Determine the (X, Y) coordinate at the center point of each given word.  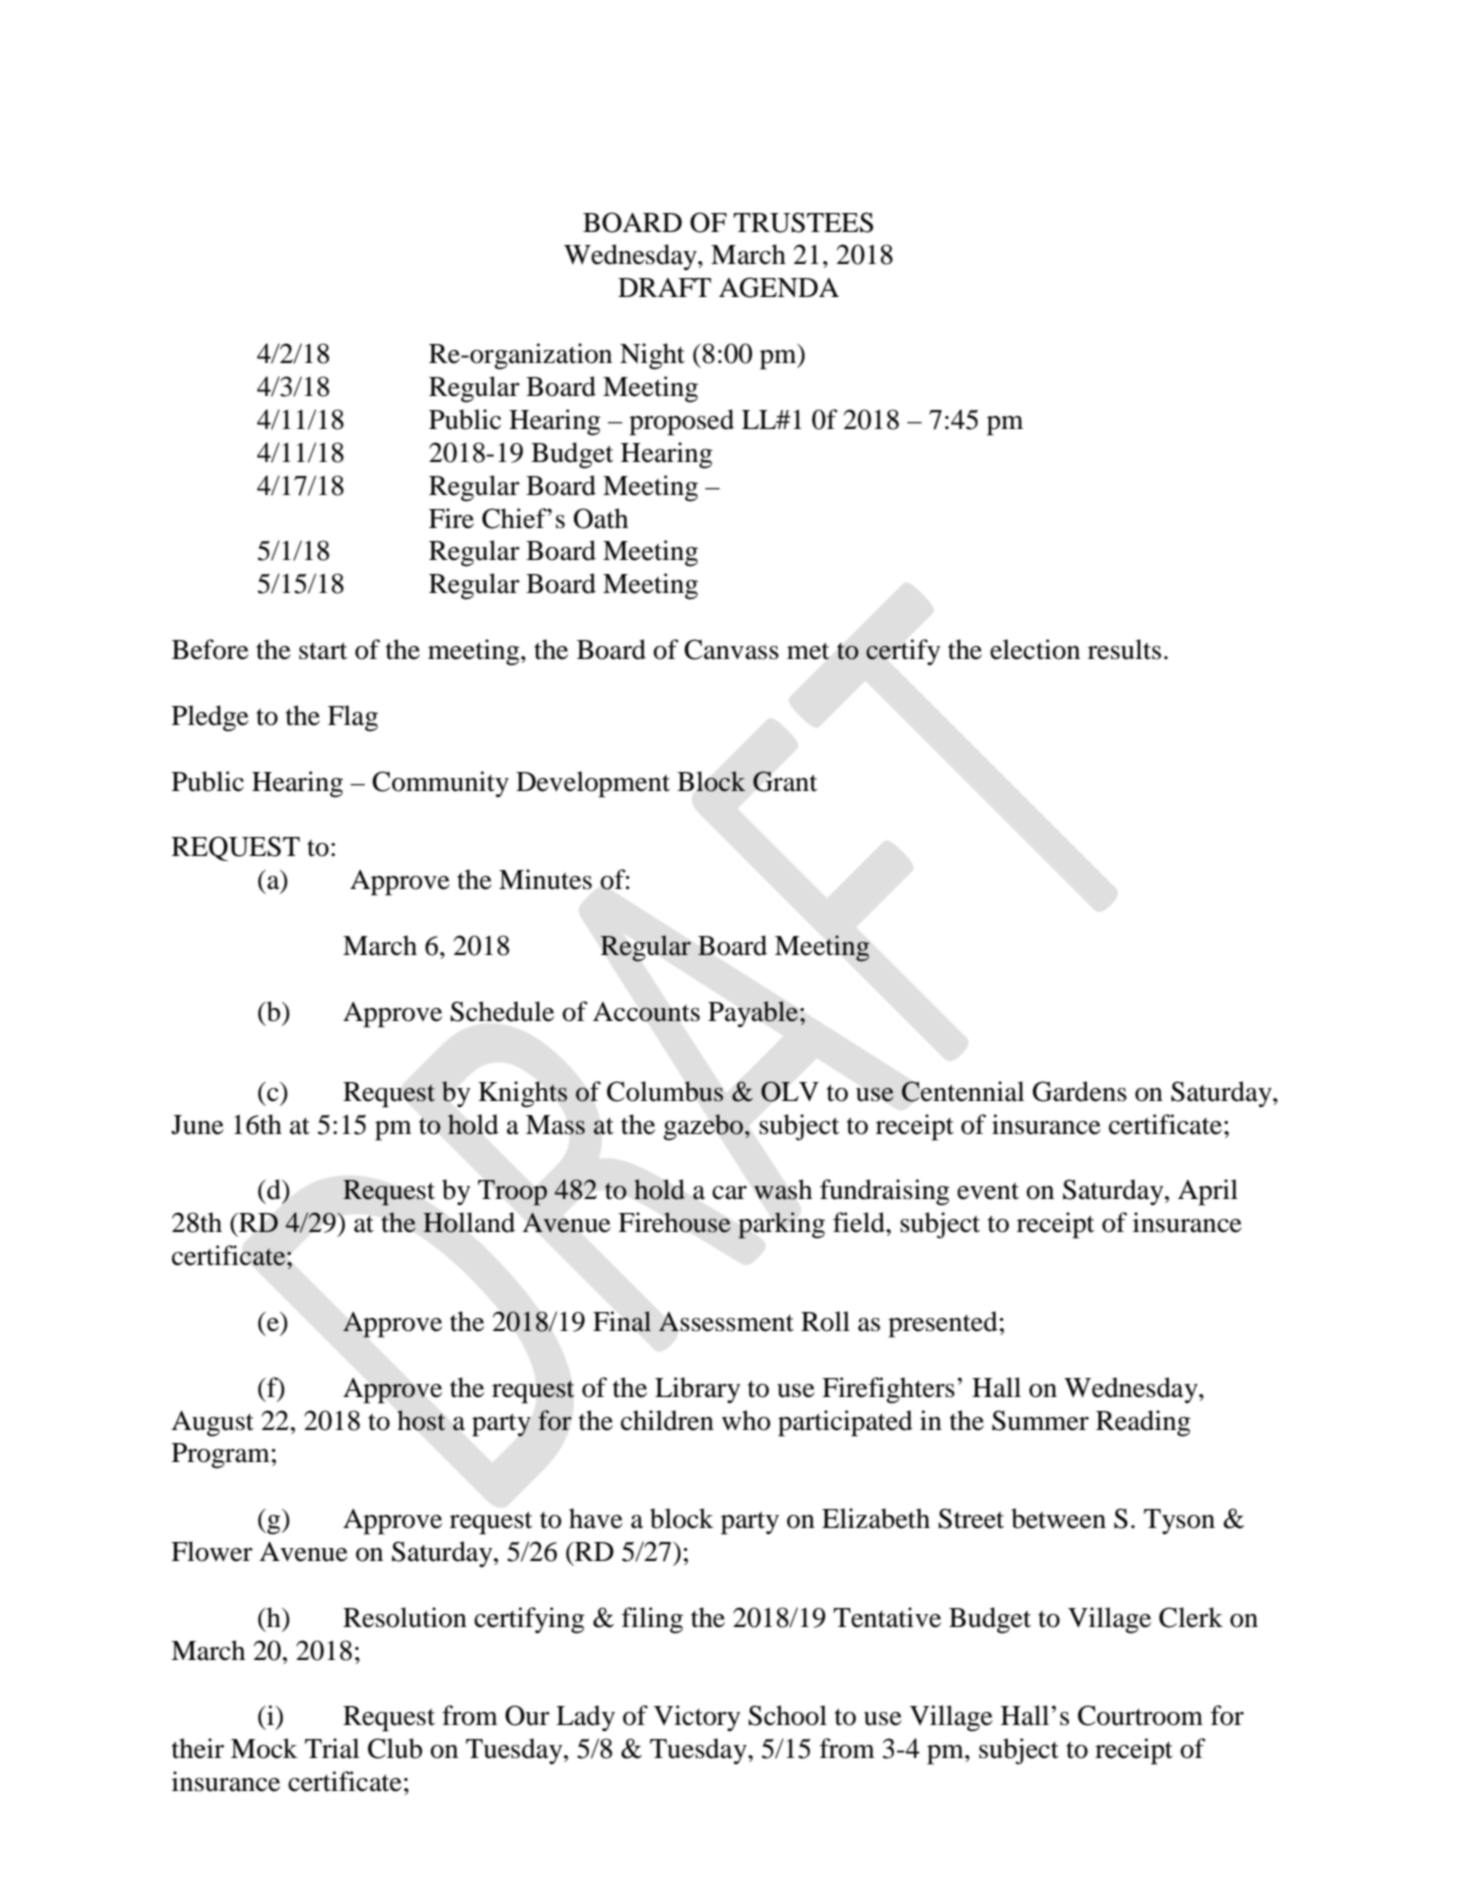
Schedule (502, 1011)
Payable (753, 1014)
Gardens (1080, 1091)
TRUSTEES (803, 222)
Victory (697, 1718)
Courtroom (1140, 1715)
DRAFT (664, 287)
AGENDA (779, 287)
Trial (332, 1748)
